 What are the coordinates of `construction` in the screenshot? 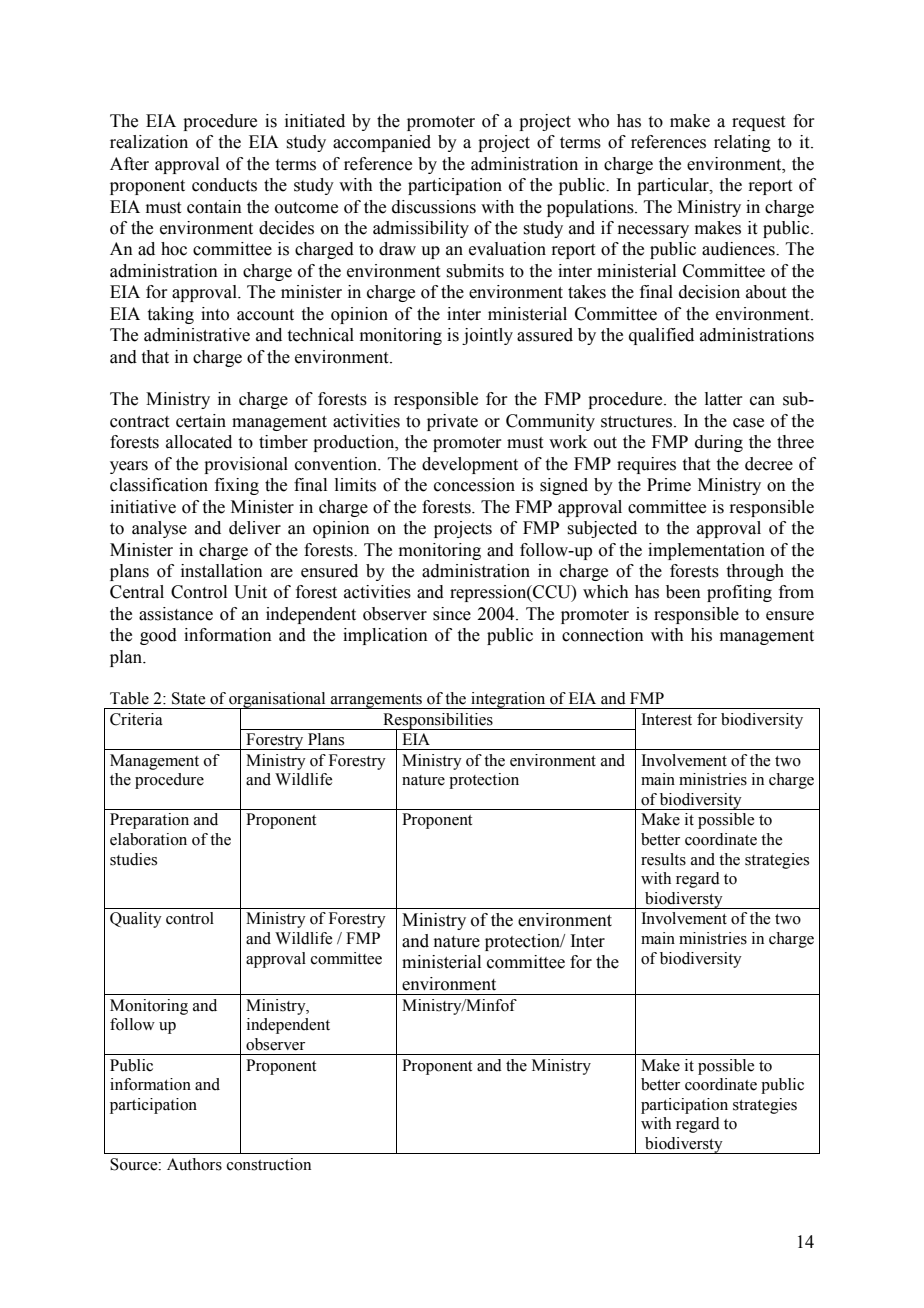 It's located at (269, 1164).
